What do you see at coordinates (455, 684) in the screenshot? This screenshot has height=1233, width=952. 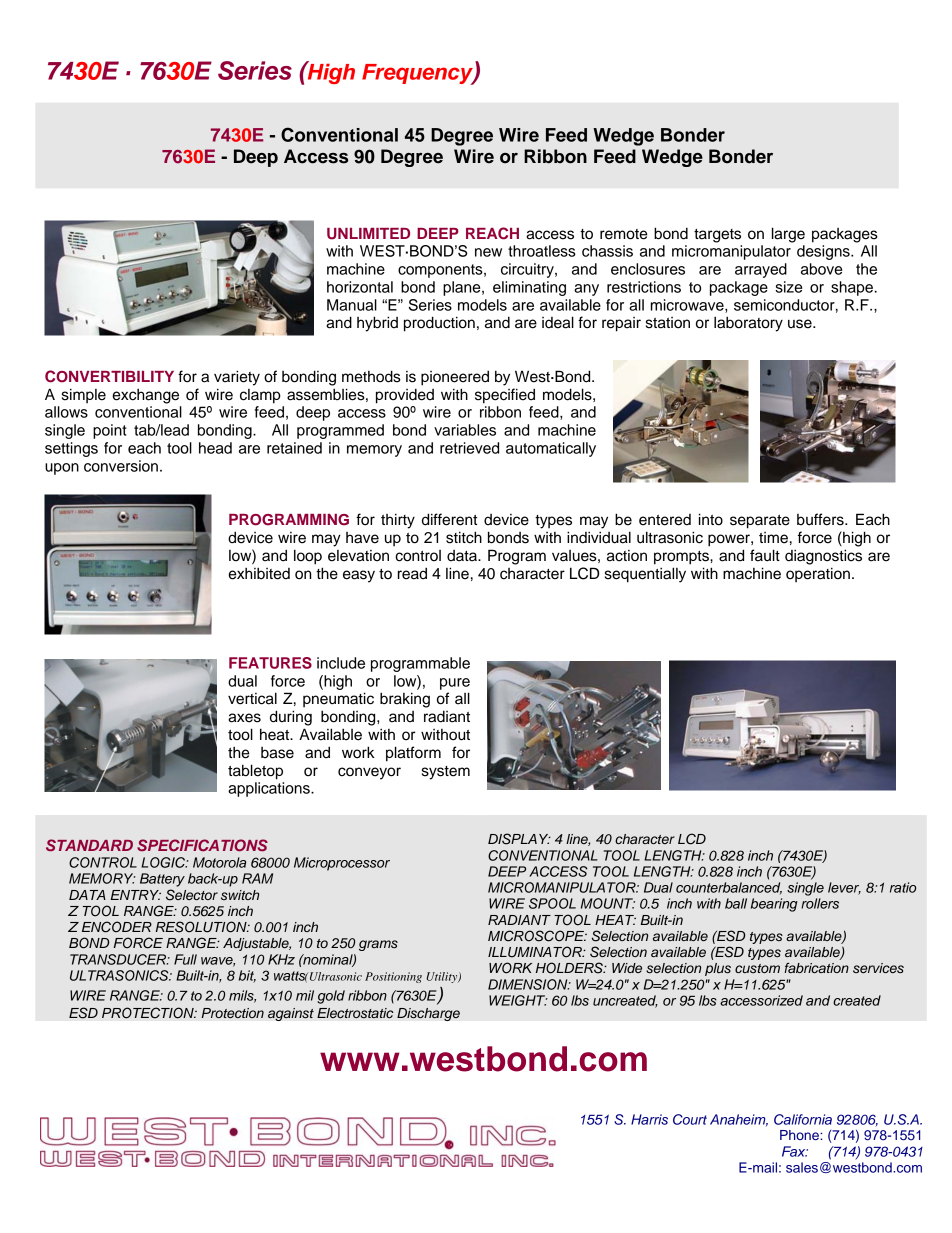 I see `pure` at bounding box center [455, 684].
